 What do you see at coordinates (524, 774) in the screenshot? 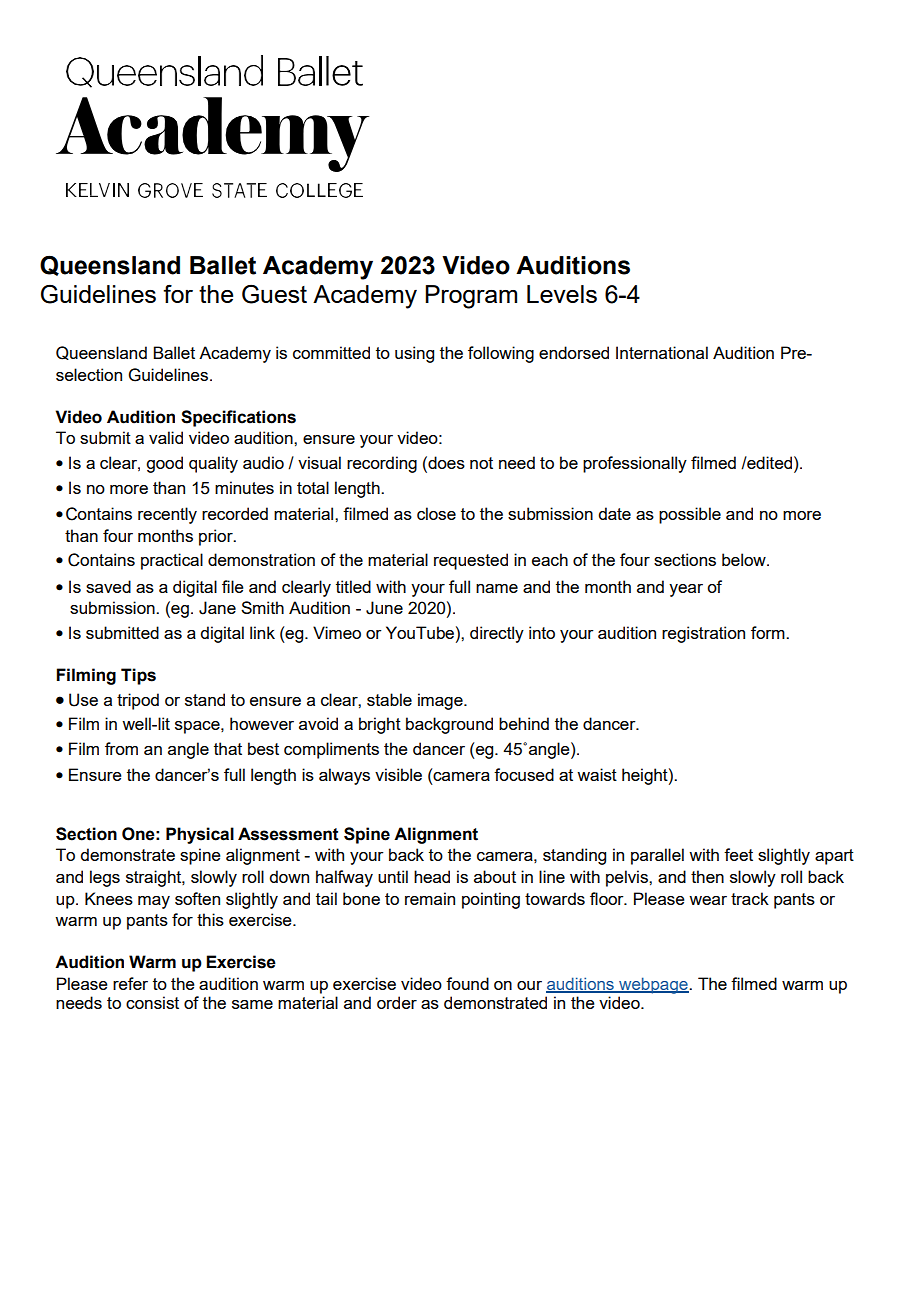
I see `focused` at bounding box center [524, 774].
